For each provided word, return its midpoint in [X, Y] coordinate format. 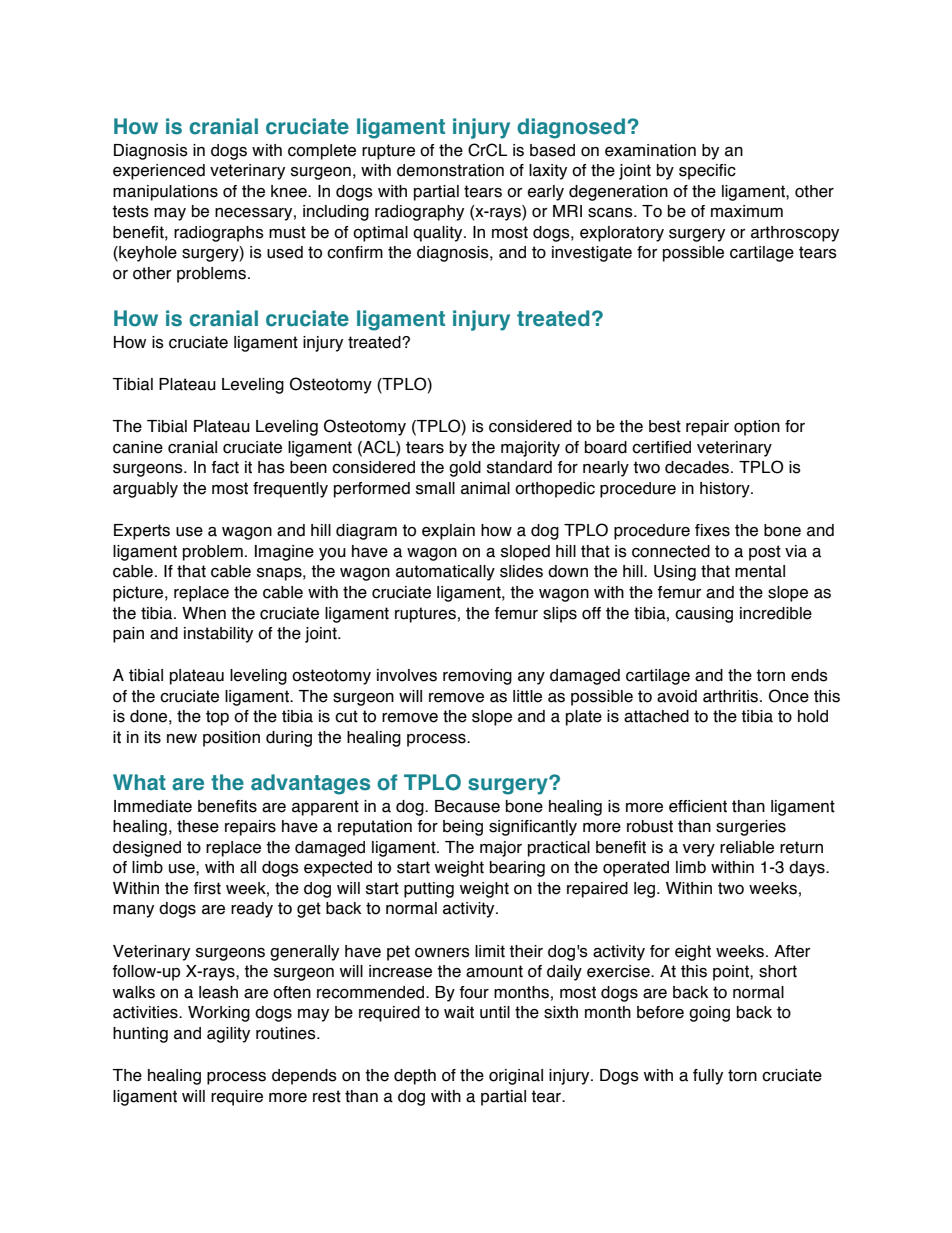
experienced [159, 172]
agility [228, 1035]
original [516, 1077]
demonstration [450, 170]
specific [707, 172]
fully [708, 1077]
